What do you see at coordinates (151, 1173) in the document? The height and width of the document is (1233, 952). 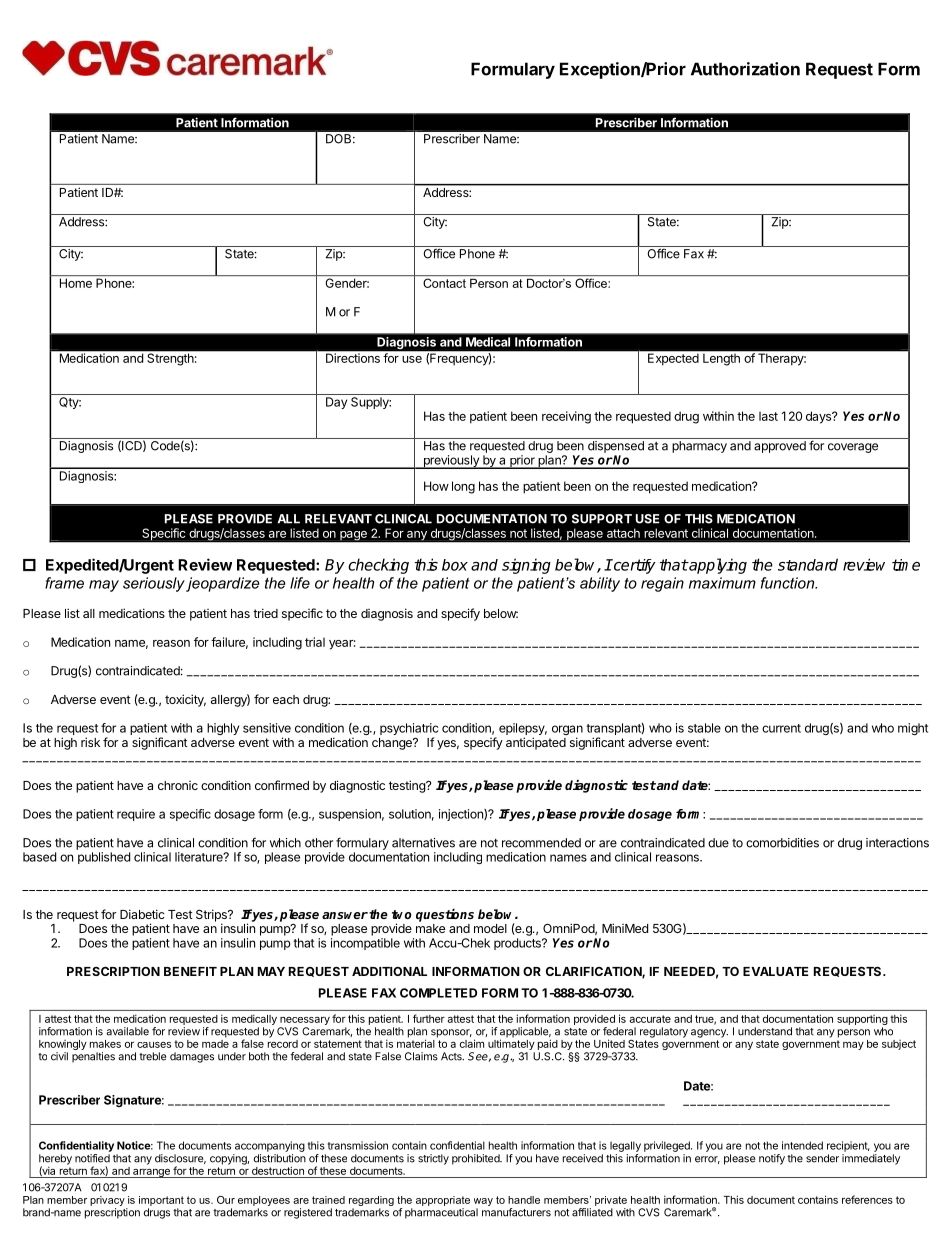 I see `arrange` at bounding box center [151, 1173].
